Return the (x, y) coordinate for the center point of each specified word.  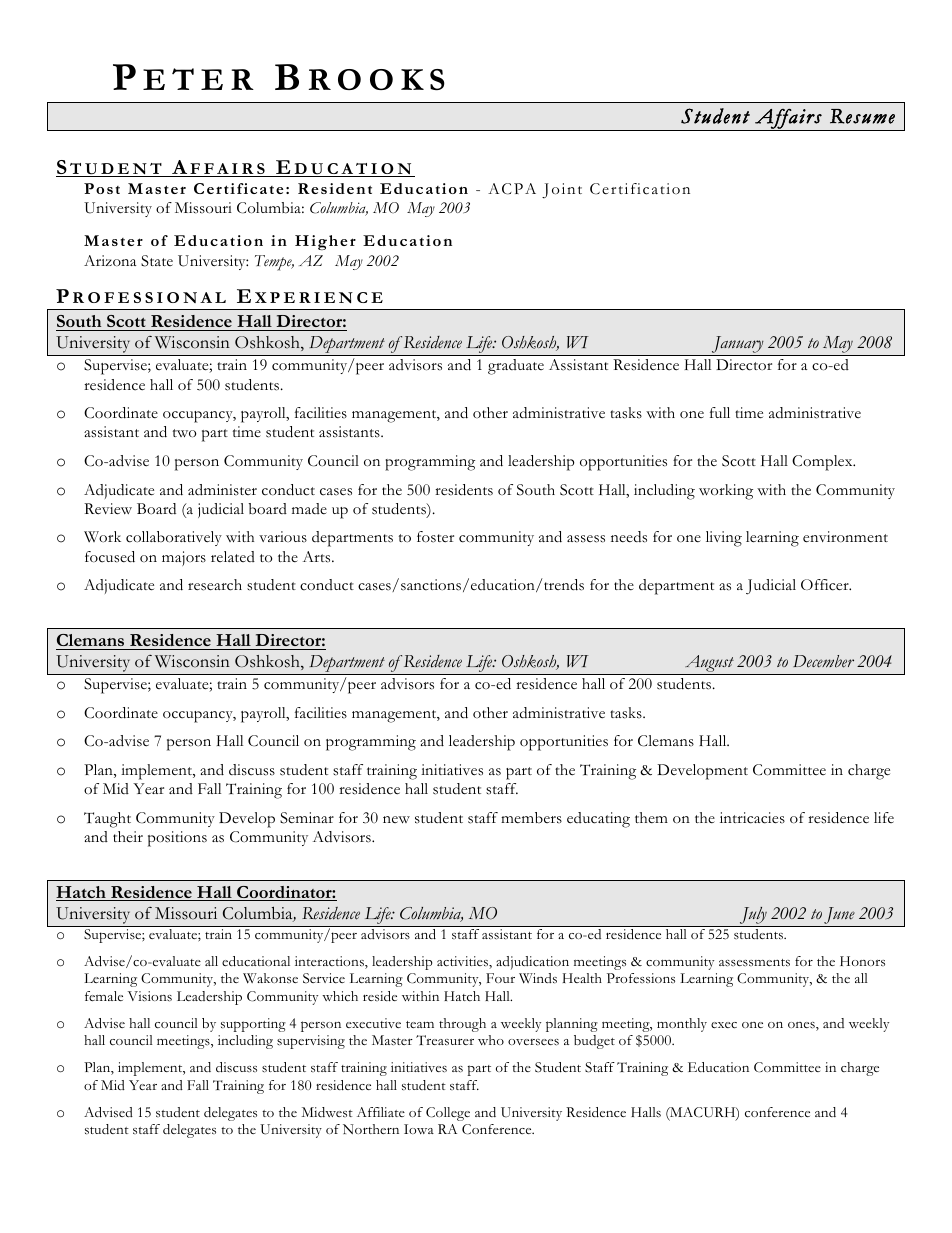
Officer (826, 585)
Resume (862, 116)
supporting (253, 1025)
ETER (198, 79)
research (215, 585)
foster (435, 537)
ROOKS (377, 79)
